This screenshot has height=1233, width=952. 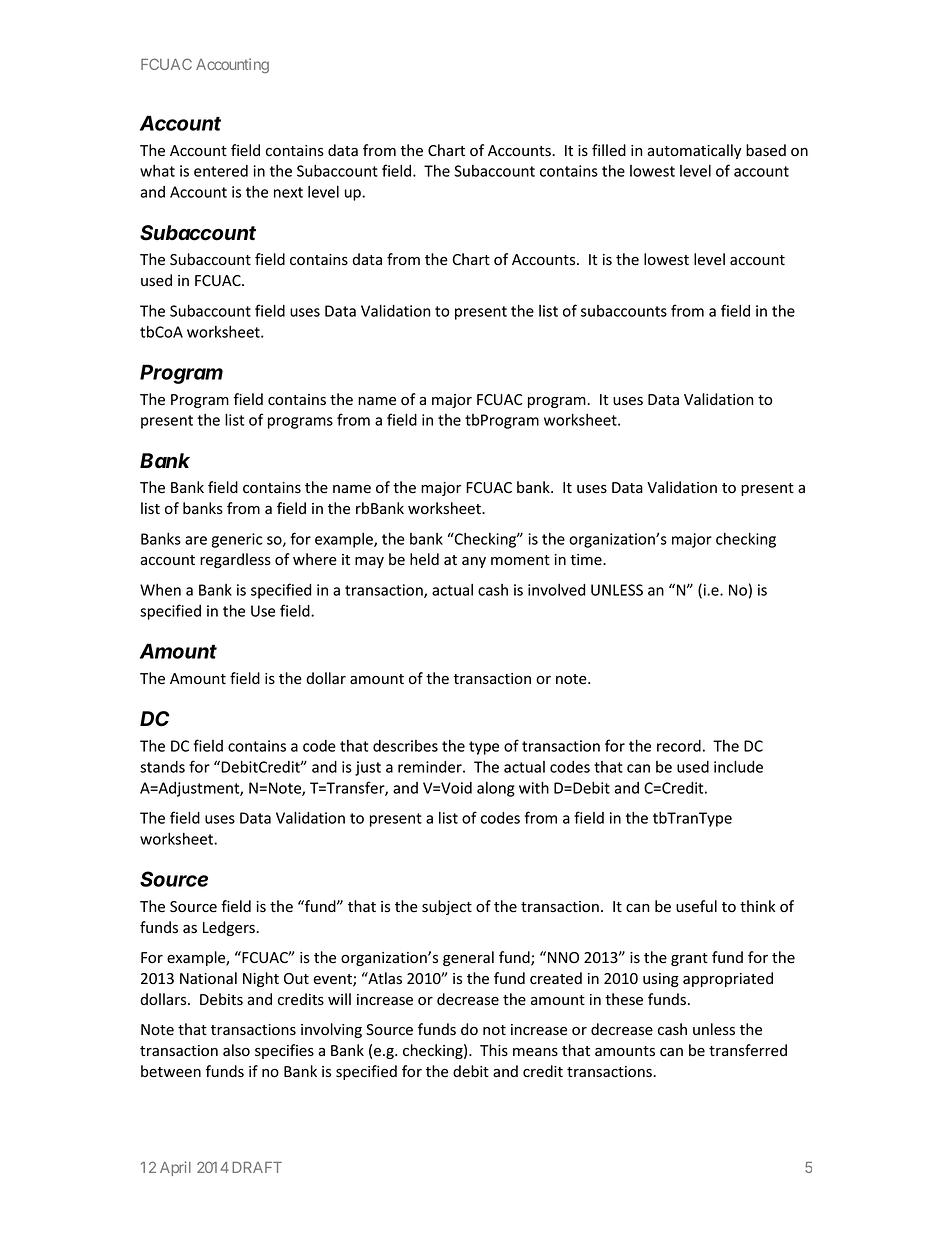 I want to click on generic, so click(x=237, y=540).
